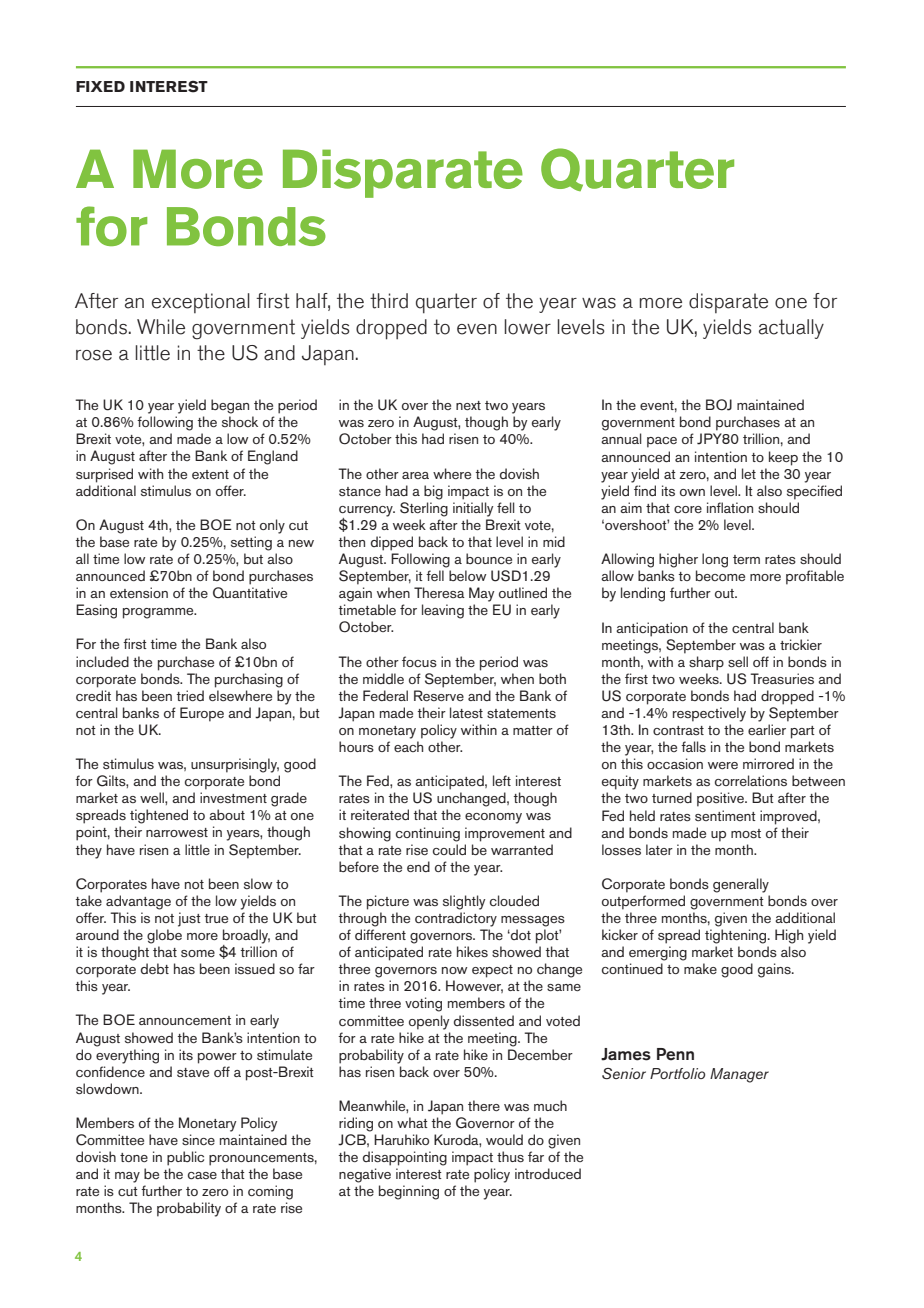  I want to click on thus, so click(510, 1157).
